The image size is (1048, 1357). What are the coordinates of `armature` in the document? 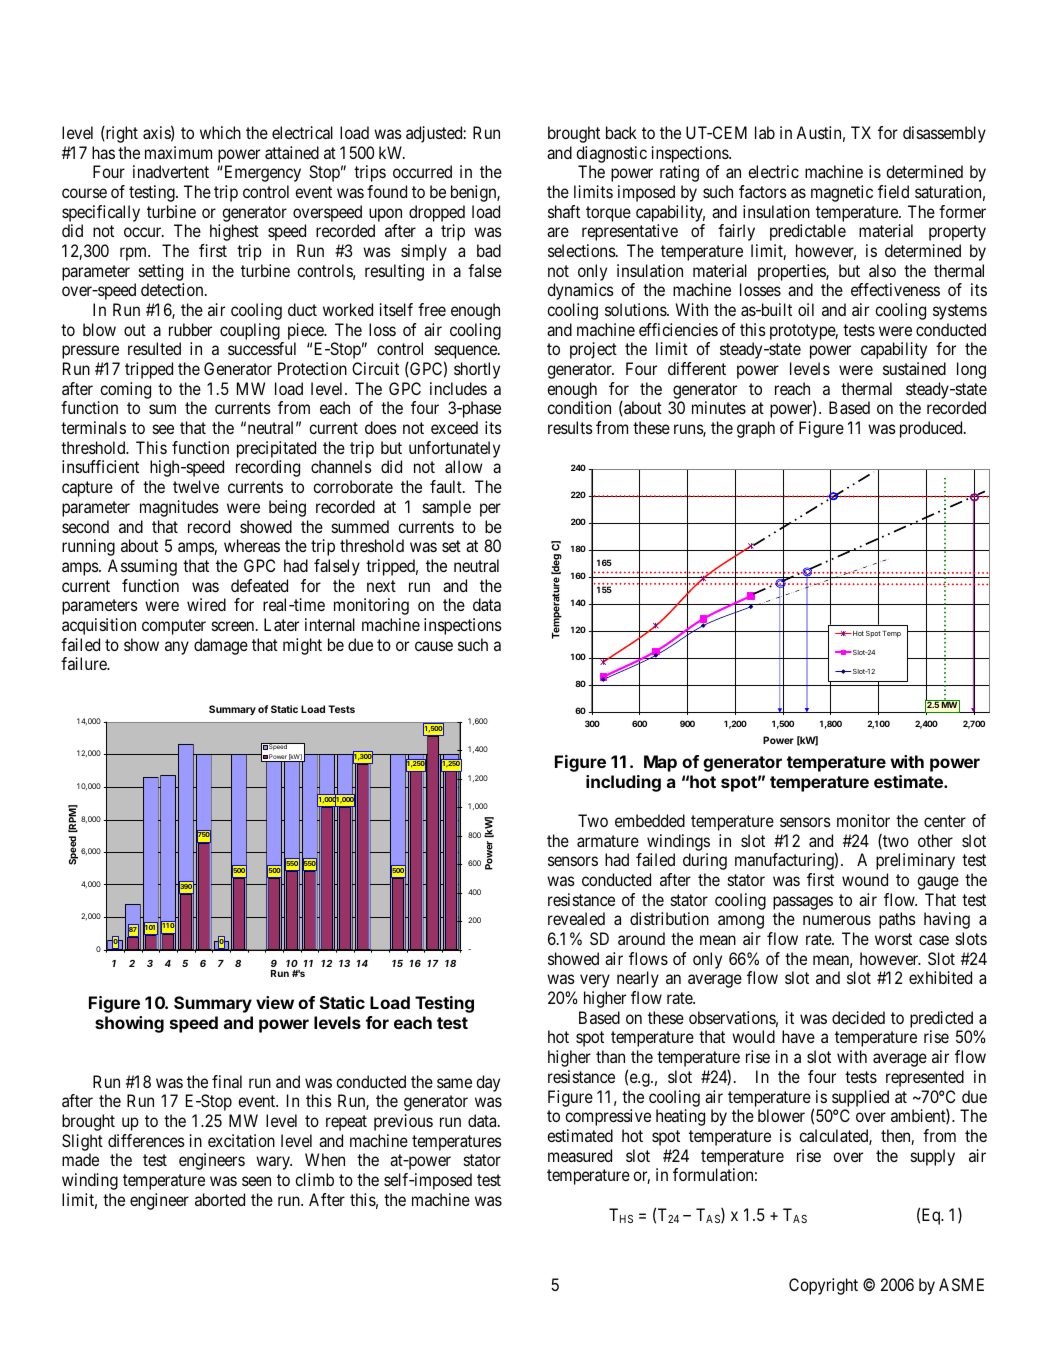 It's located at (608, 841).
